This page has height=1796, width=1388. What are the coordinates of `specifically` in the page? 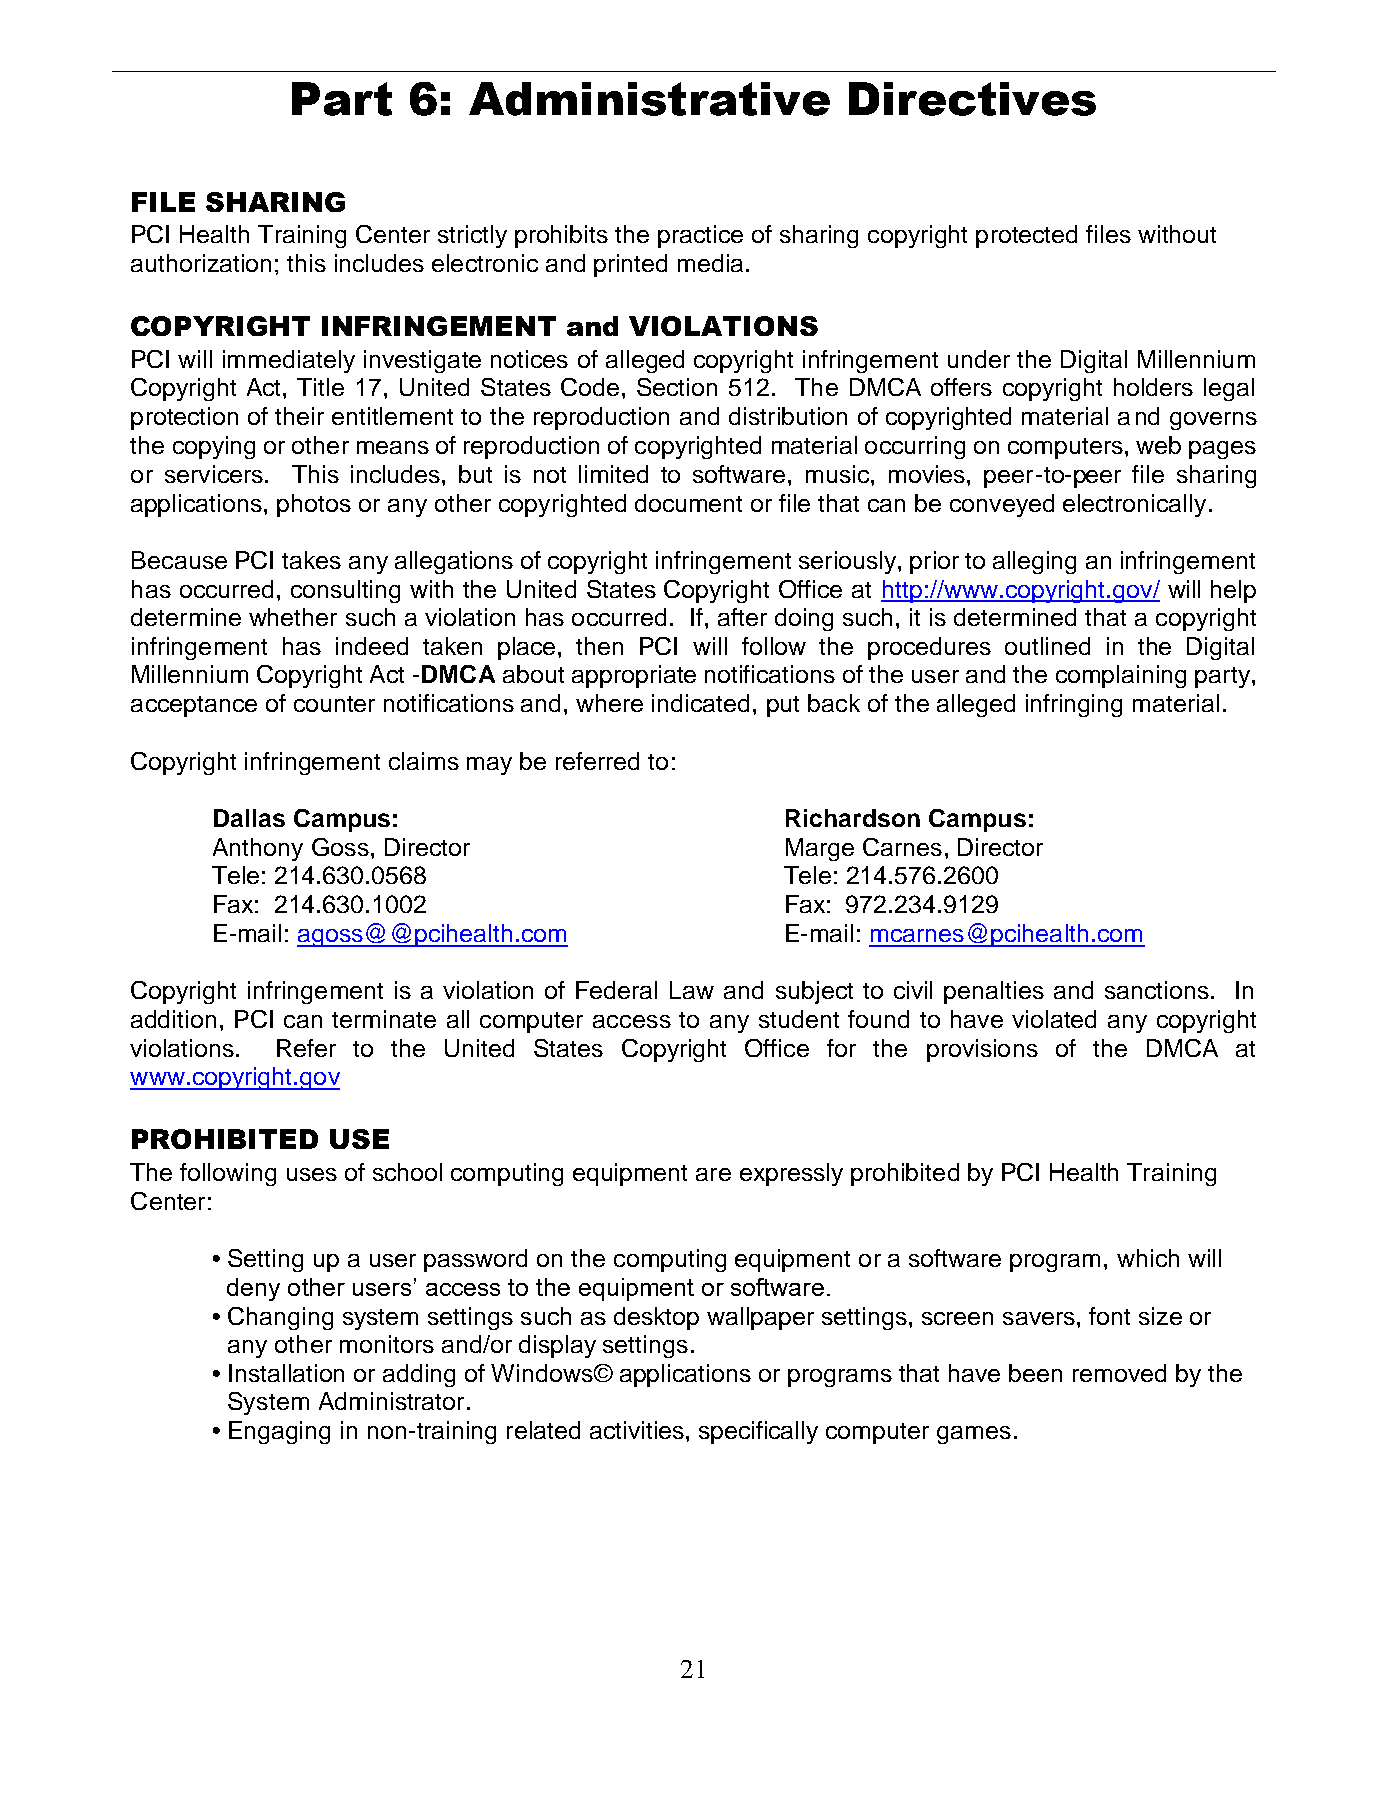 It's located at (758, 1432).
